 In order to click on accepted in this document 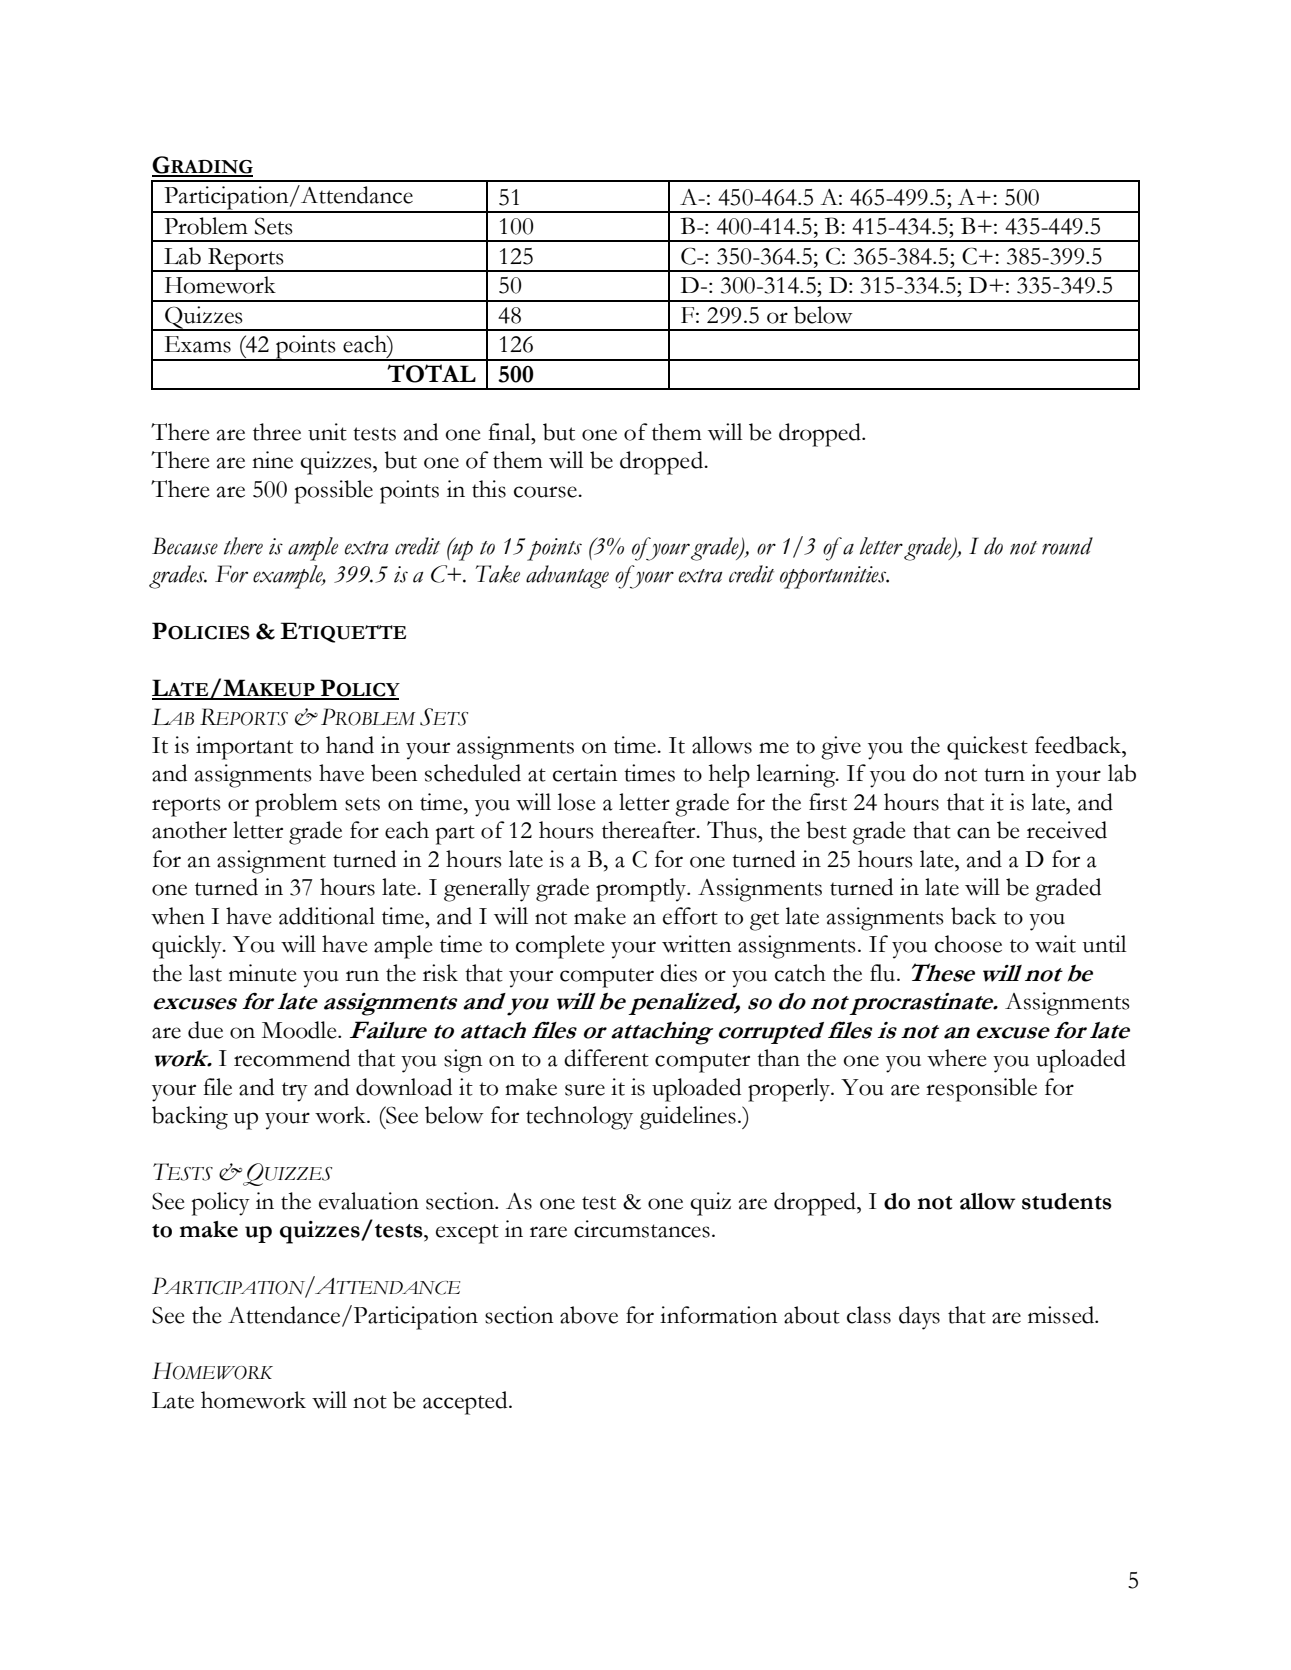, I will do `click(466, 1403)`.
